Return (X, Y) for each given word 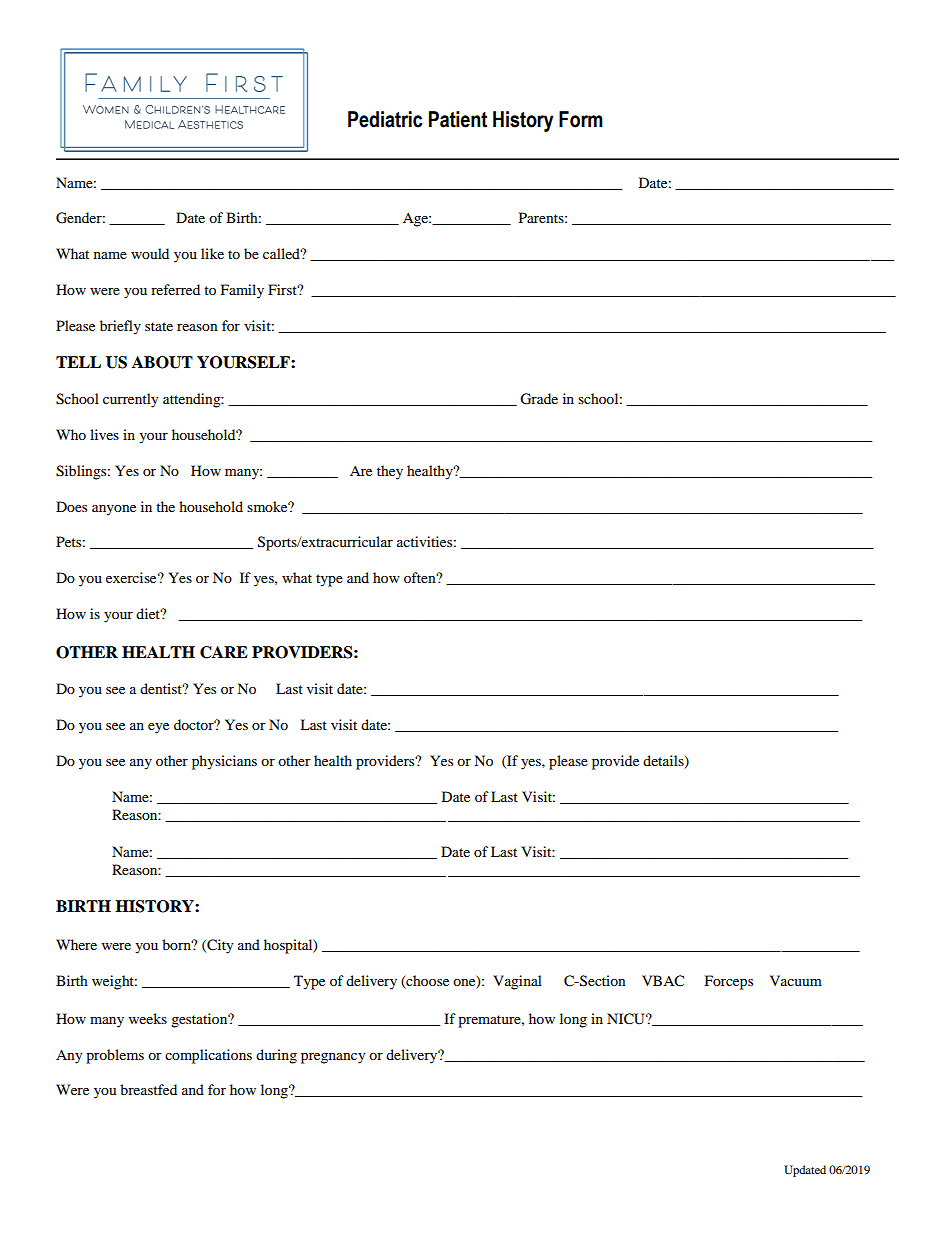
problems (115, 1056)
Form (581, 119)
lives (104, 434)
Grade (539, 399)
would (150, 253)
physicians (224, 762)
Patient (458, 119)
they (390, 472)
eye (158, 728)
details (664, 762)
